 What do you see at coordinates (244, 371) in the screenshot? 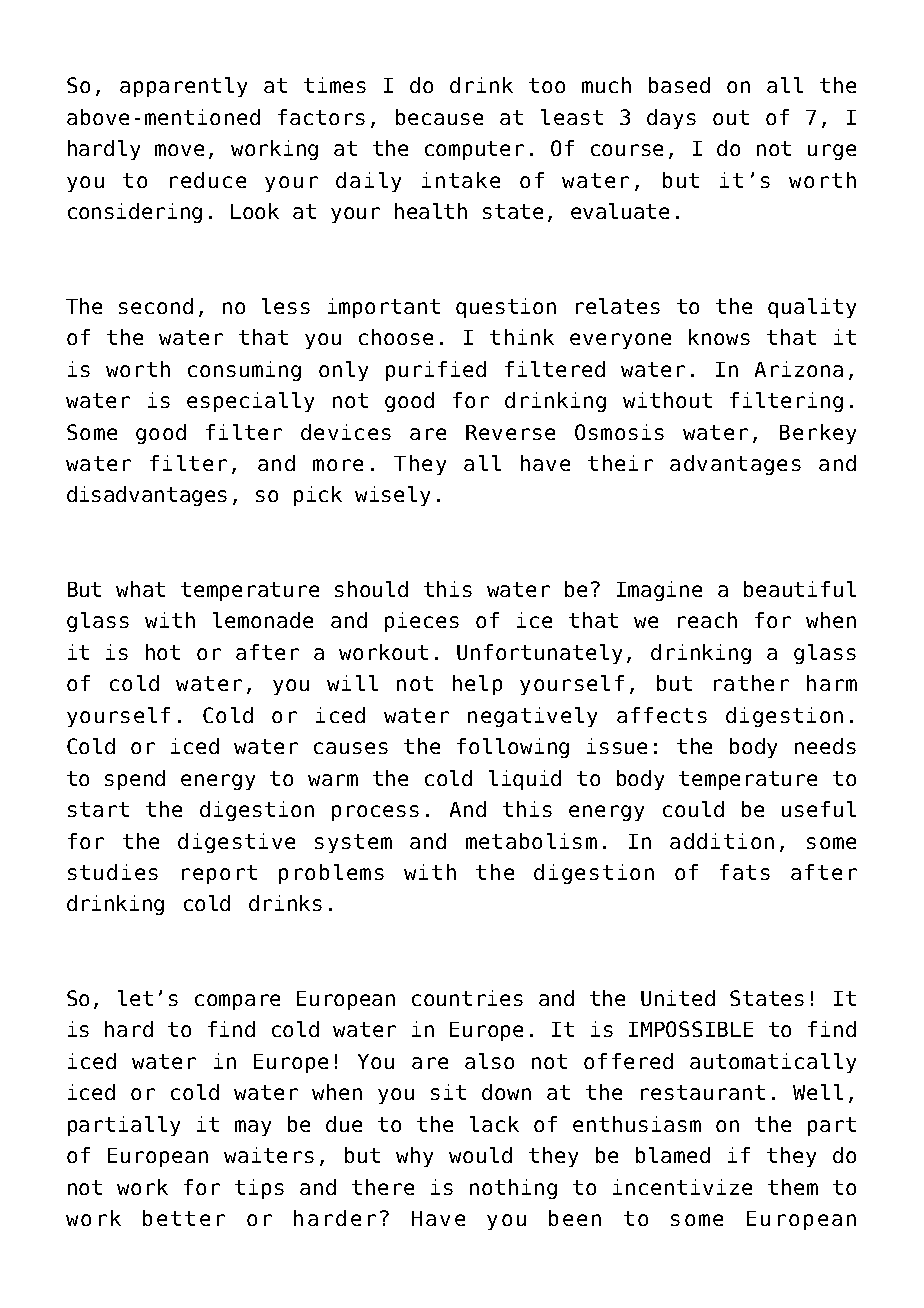
I see `consuming` at bounding box center [244, 371].
